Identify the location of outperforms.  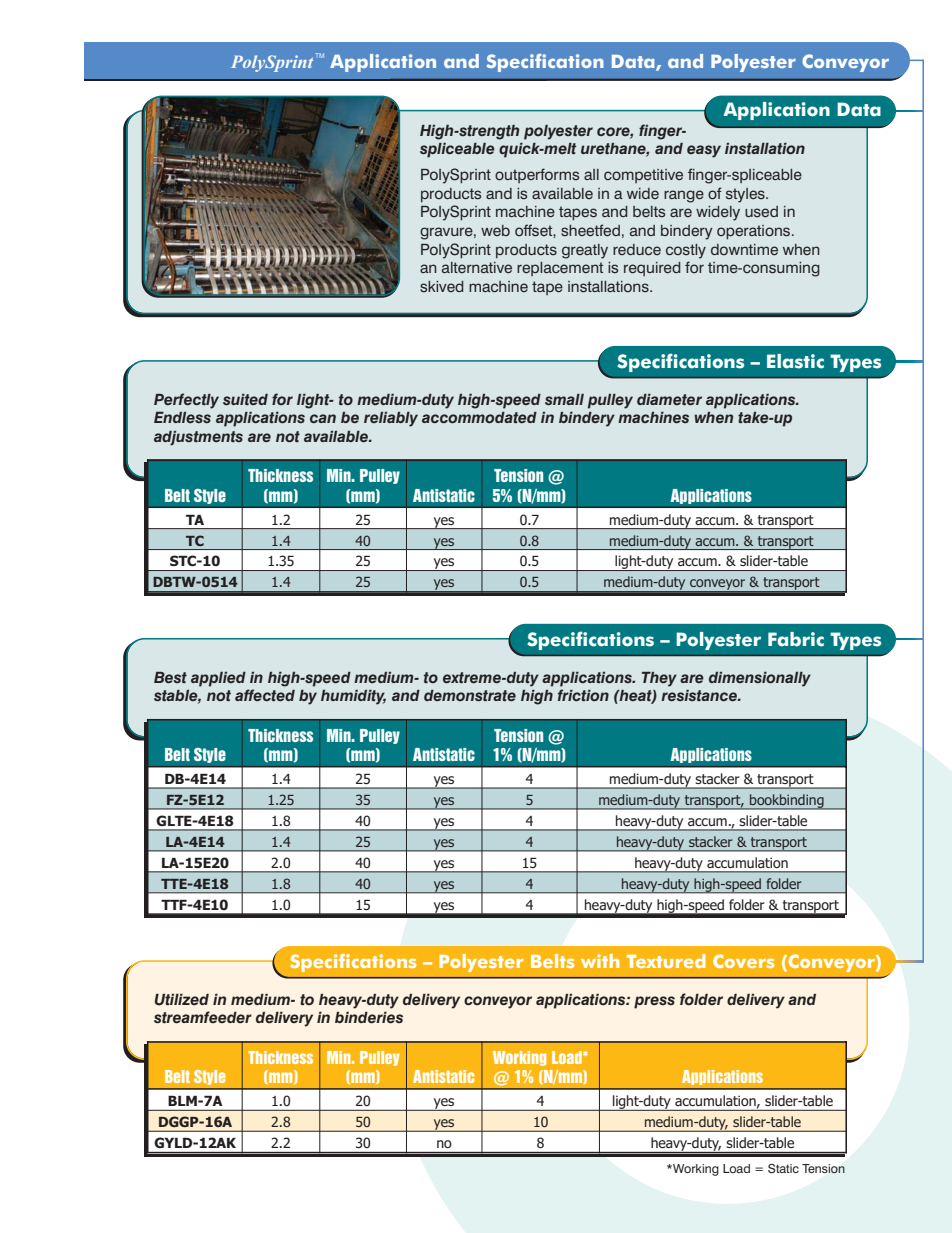
(537, 175).
